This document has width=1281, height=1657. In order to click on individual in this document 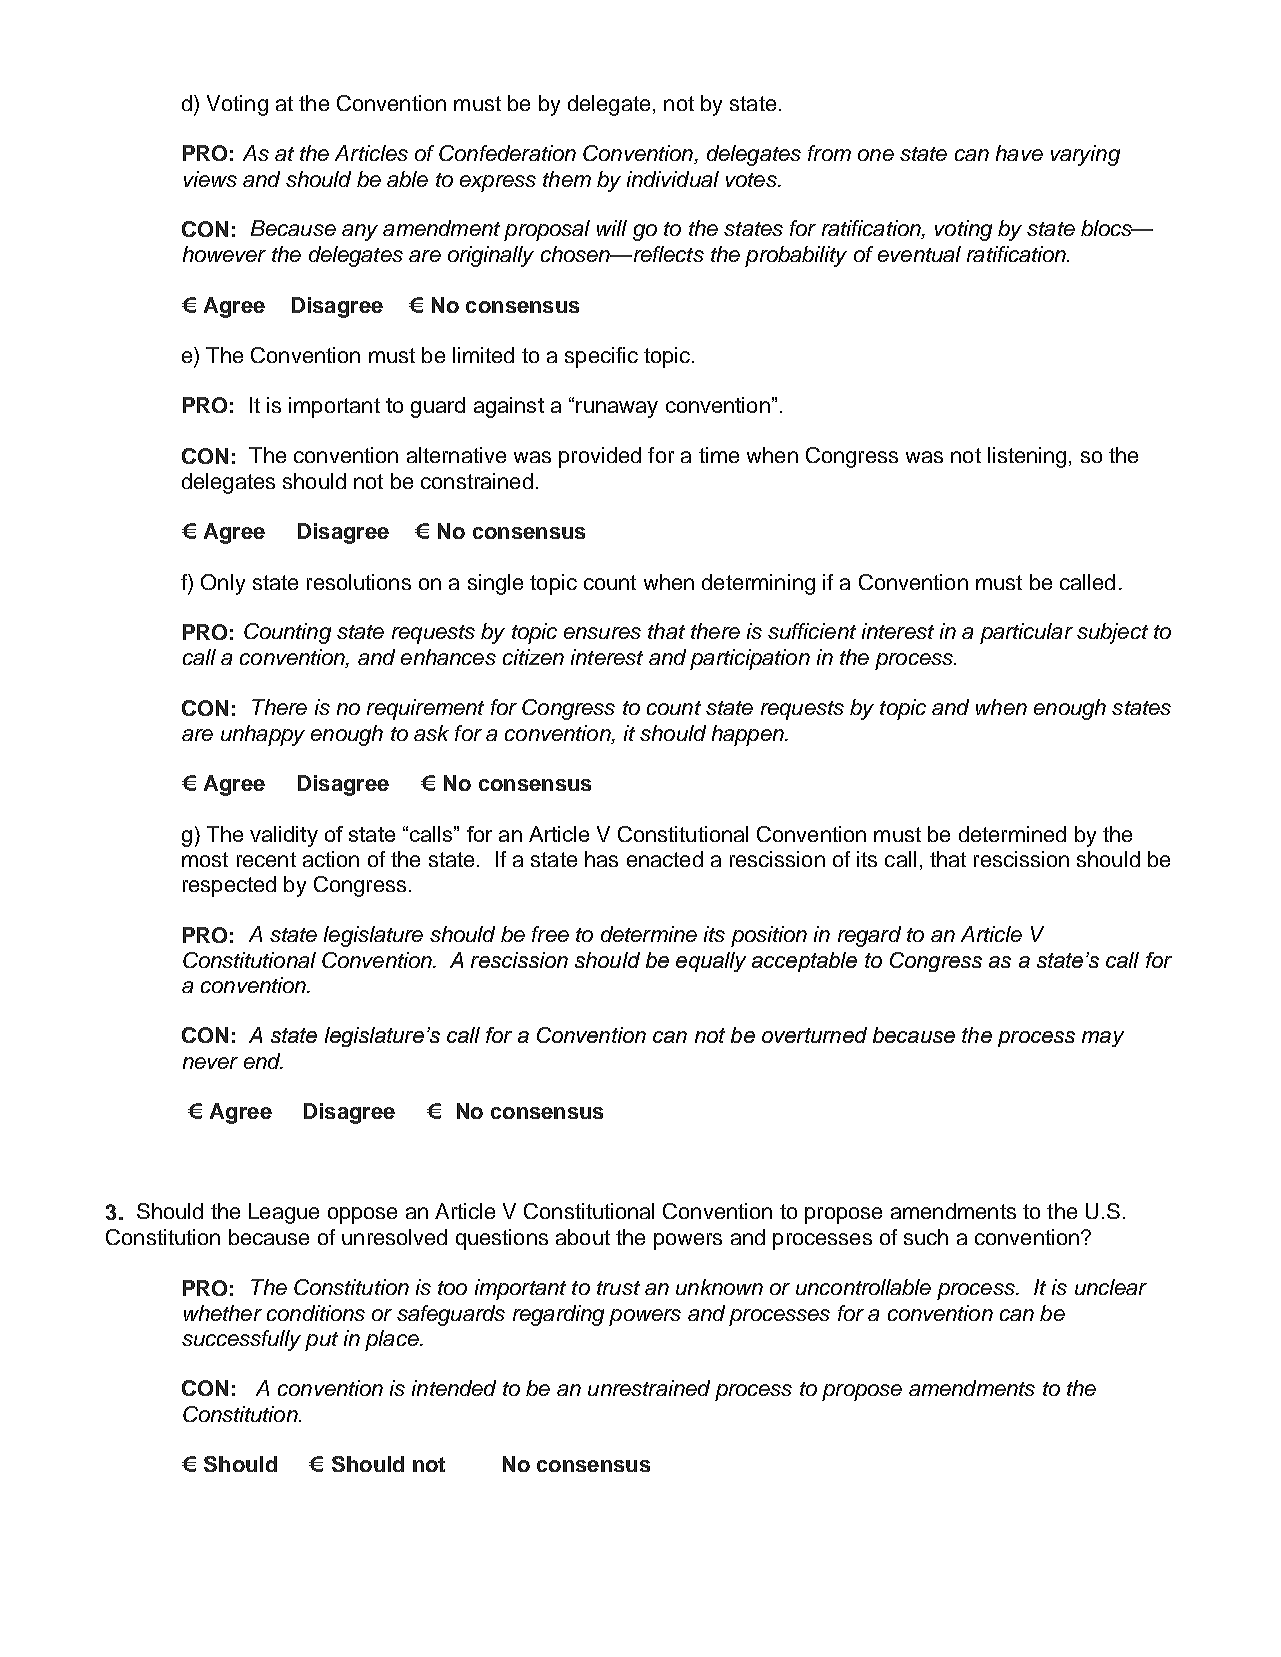, I will do `click(673, 179)`.
